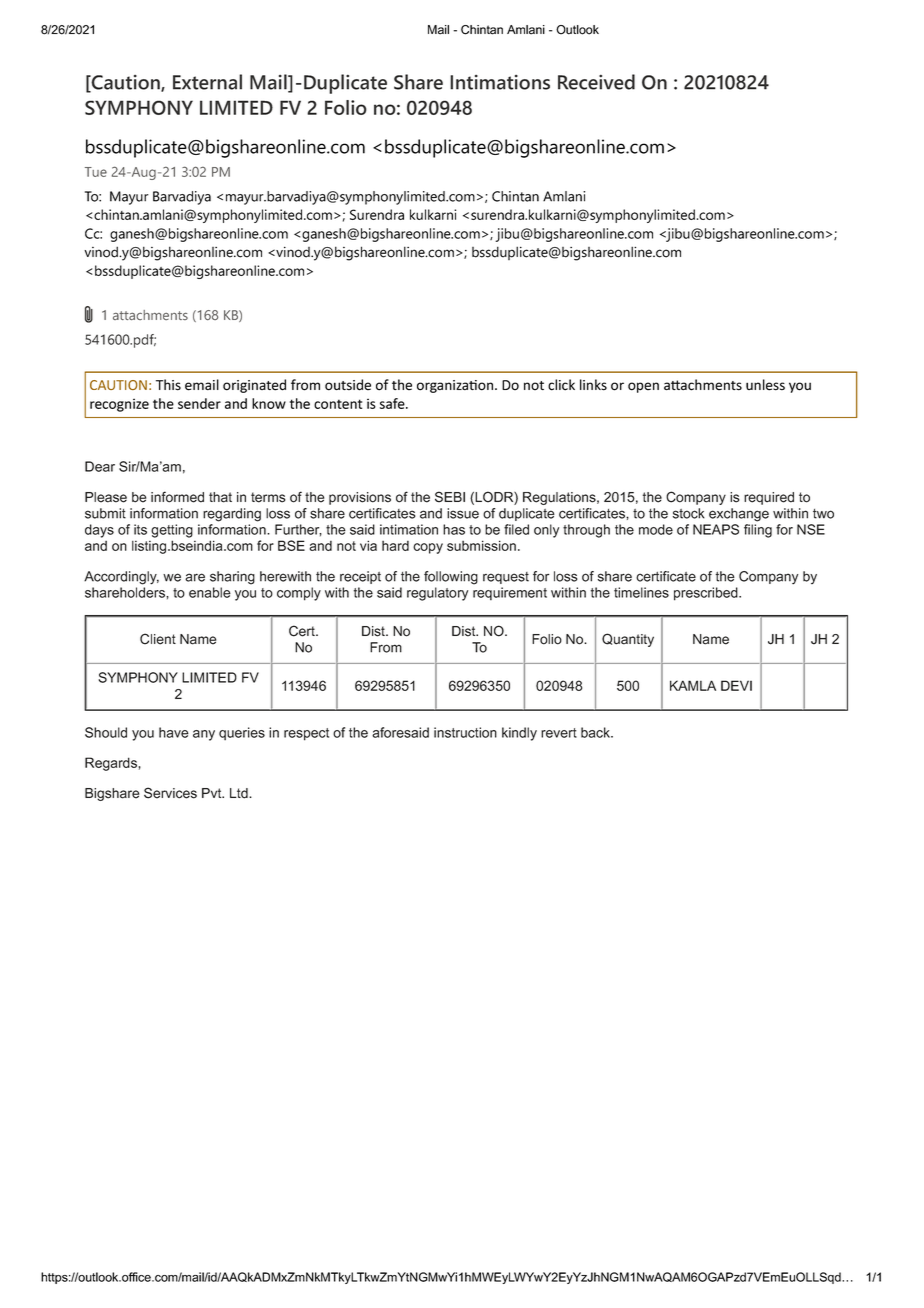 Image resolution: width=924 pixels, height=1308 pixels. I want to click on getting, so click(172, 531).
